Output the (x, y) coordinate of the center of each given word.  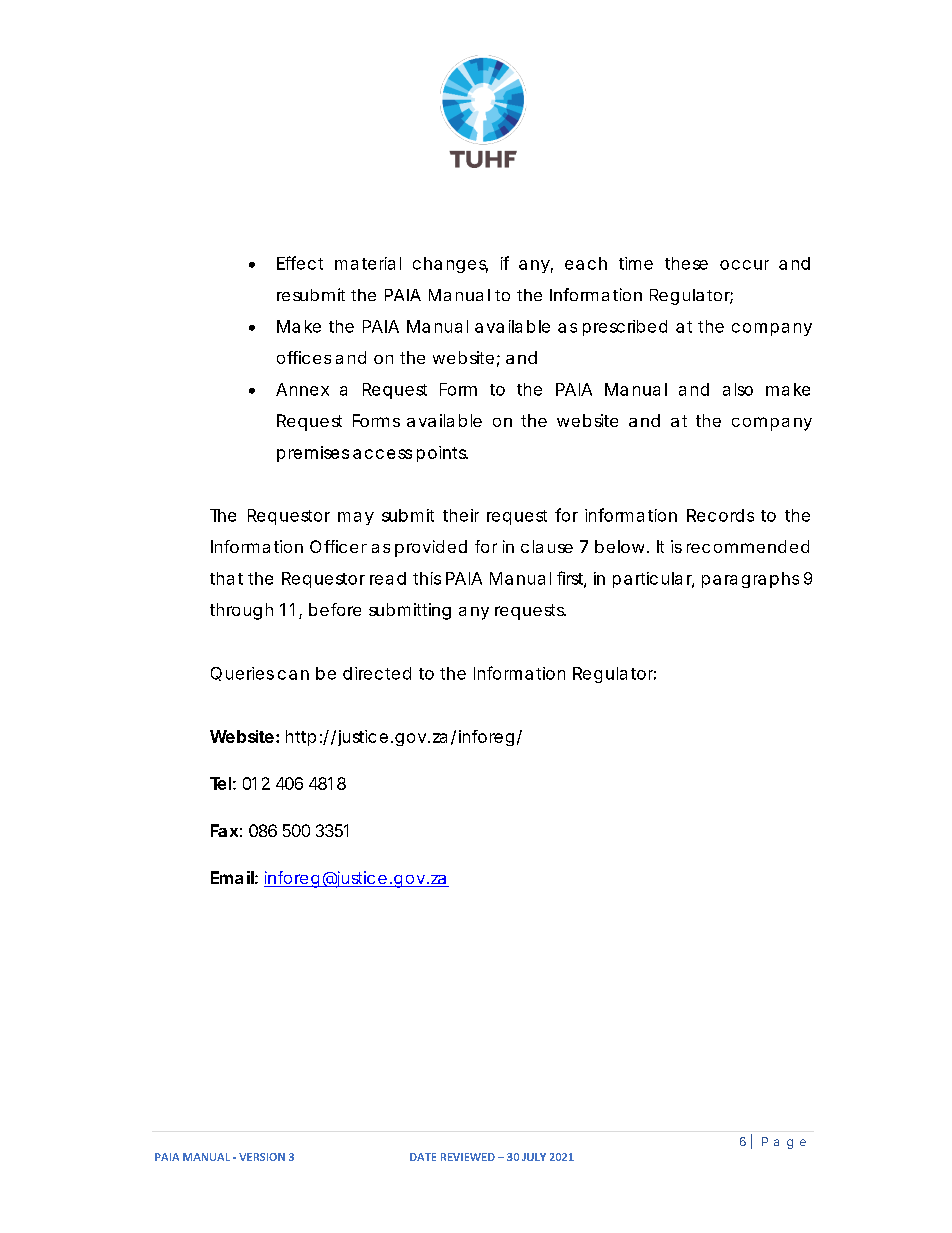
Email (232, 877)
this (427, 578)
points (442, 454)
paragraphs (750, 580)
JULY (534, 1157)
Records (720, 515)
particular (653, 580)
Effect (300, 263)
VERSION (262, 1157)
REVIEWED (468, 1157)
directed (377, 673)
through (241, 611)
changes (450, 265)
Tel (220, 783)
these (686, 263)
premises (313, 454)
